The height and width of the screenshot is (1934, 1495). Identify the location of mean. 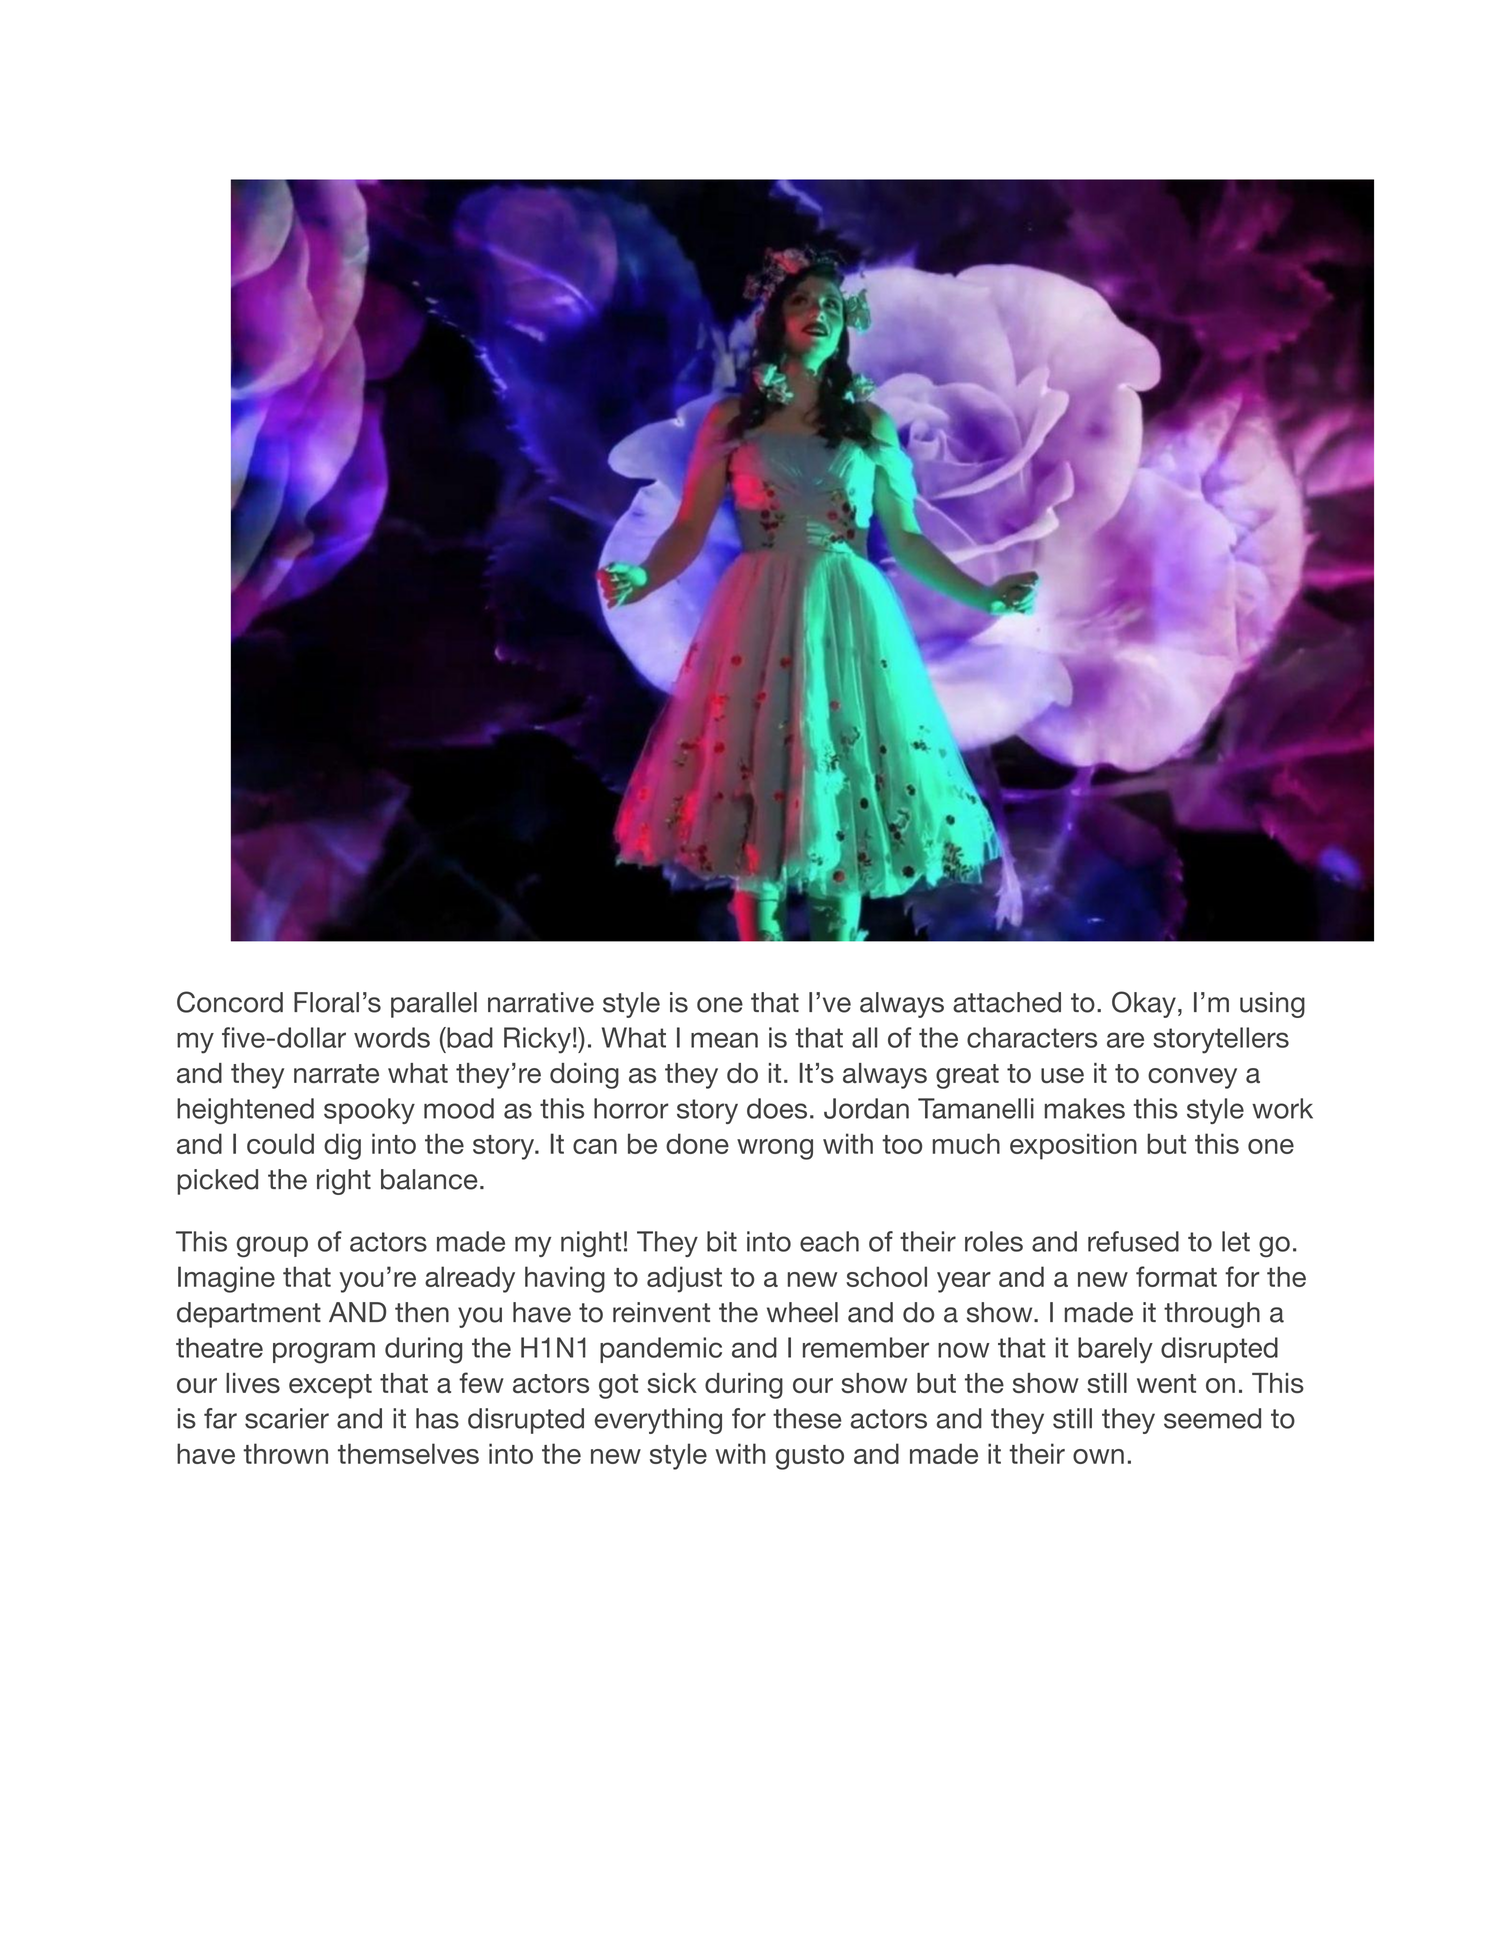
(724, 1040).
